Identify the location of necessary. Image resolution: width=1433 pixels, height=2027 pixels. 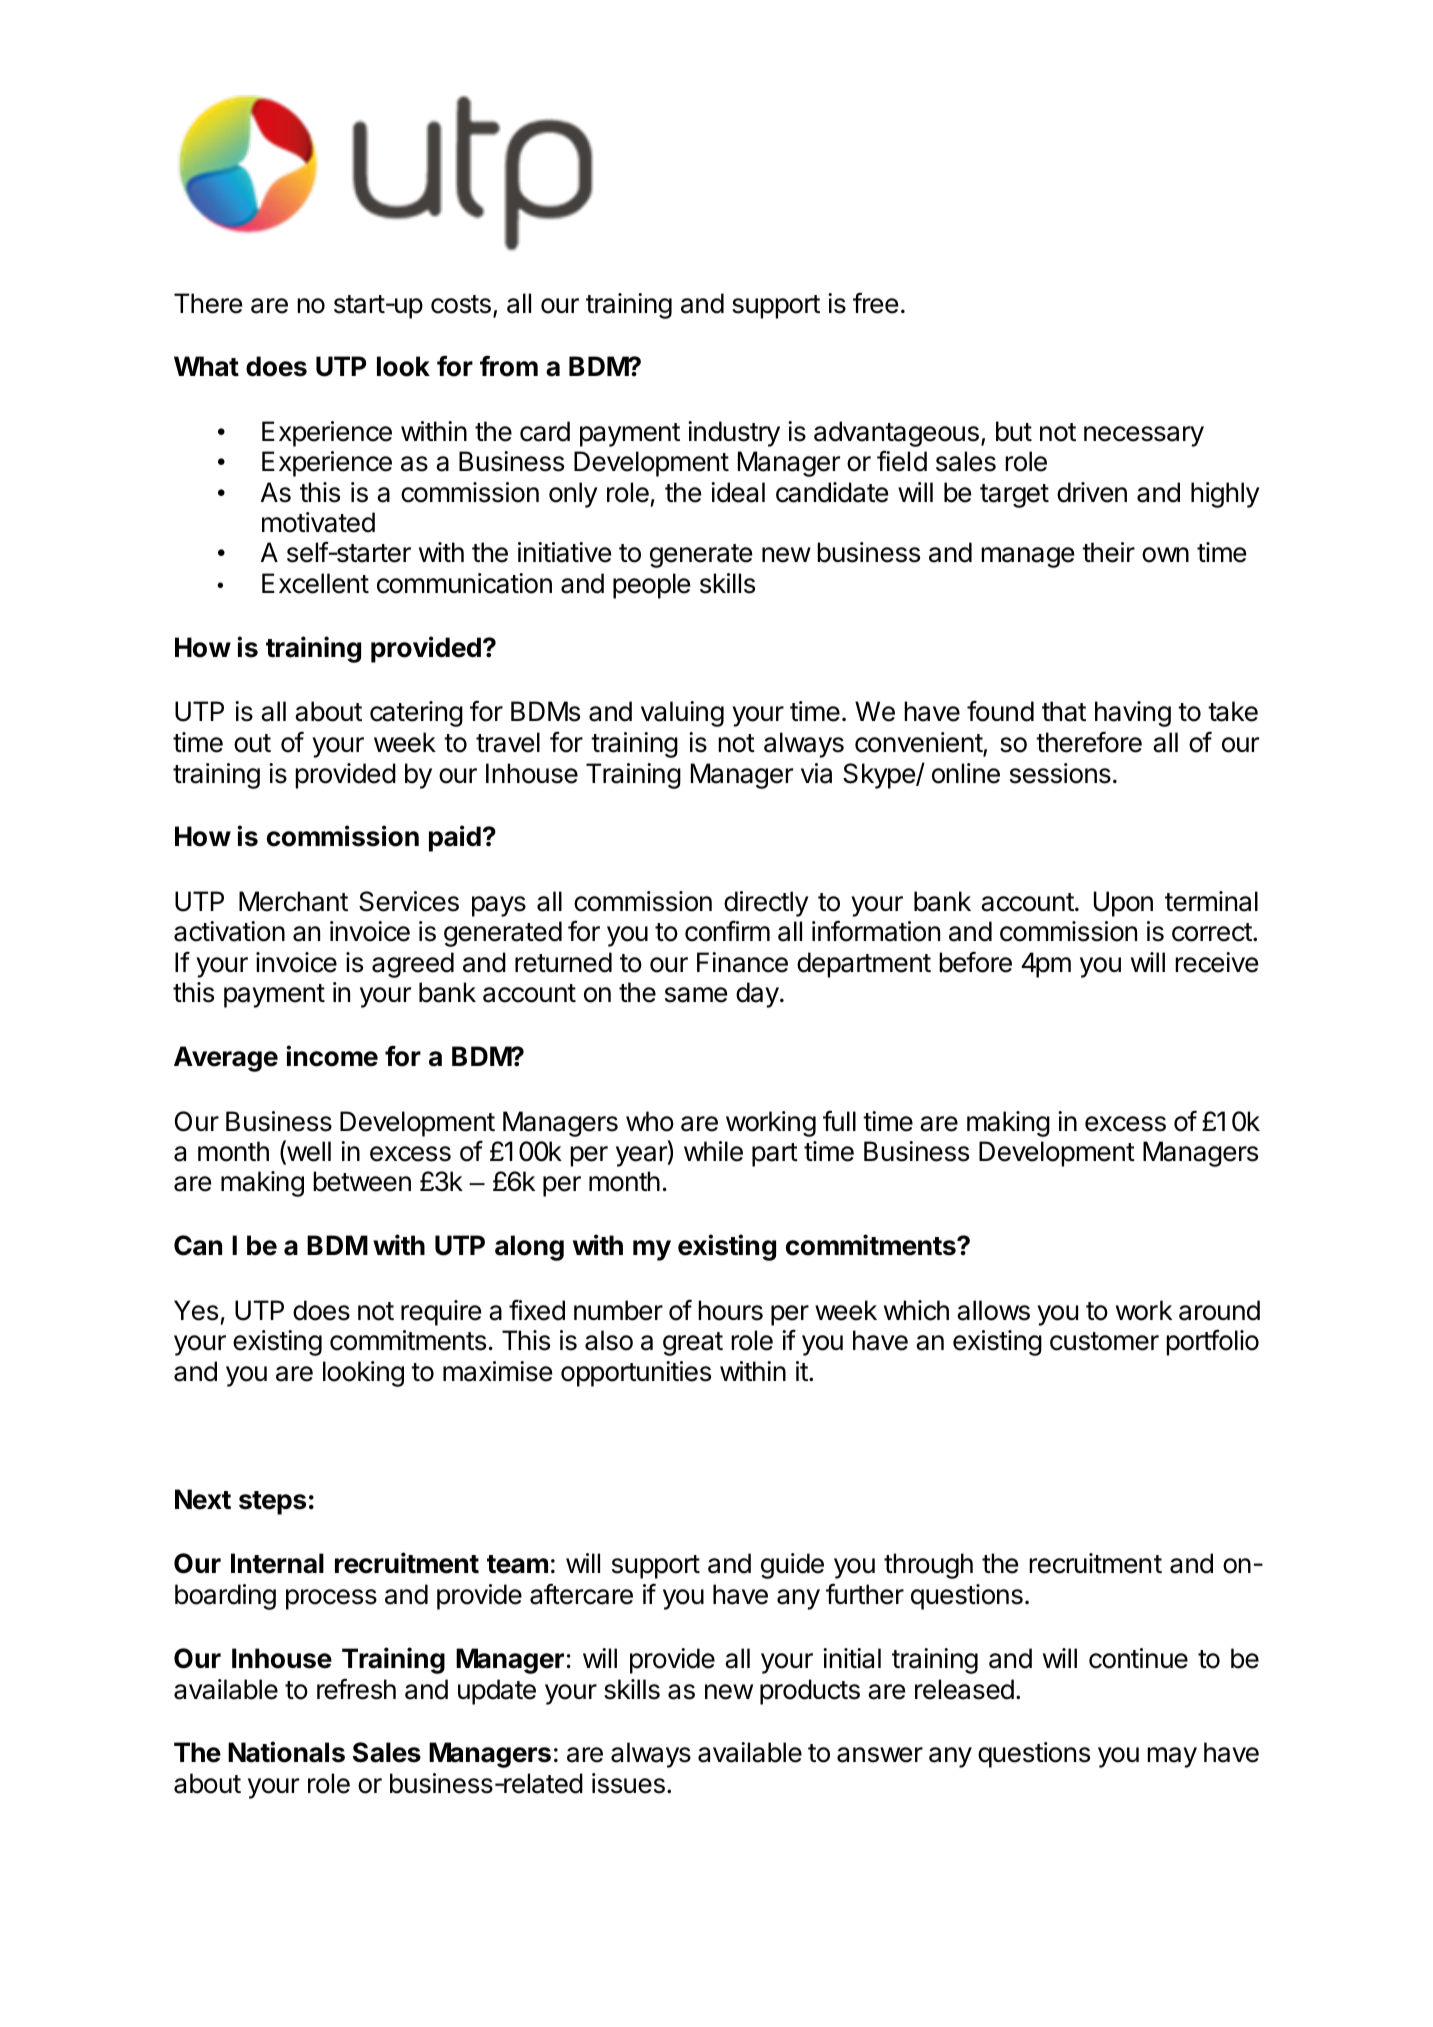
(1144, 436).
